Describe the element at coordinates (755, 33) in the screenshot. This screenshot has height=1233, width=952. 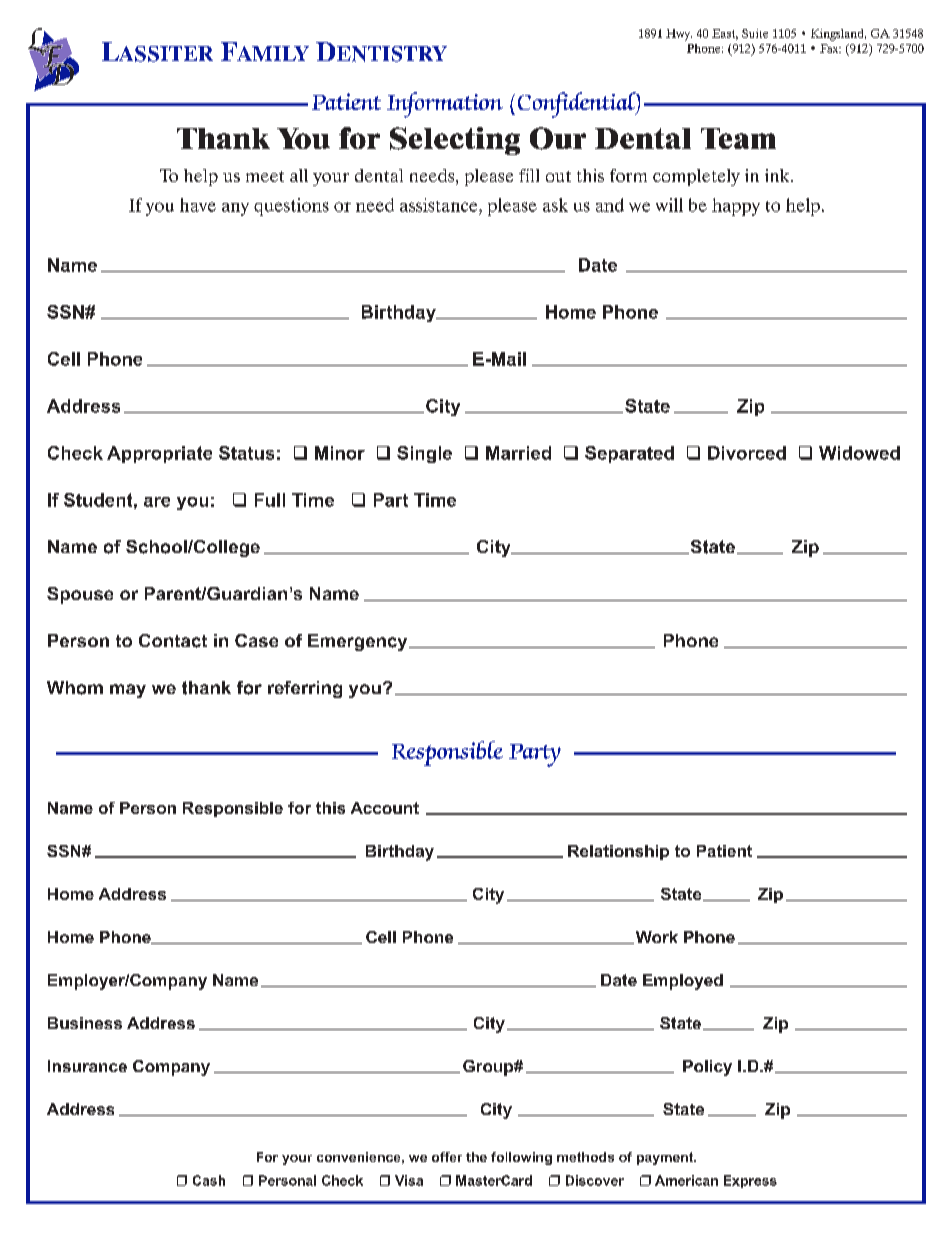
I see `Suite` at that location.
